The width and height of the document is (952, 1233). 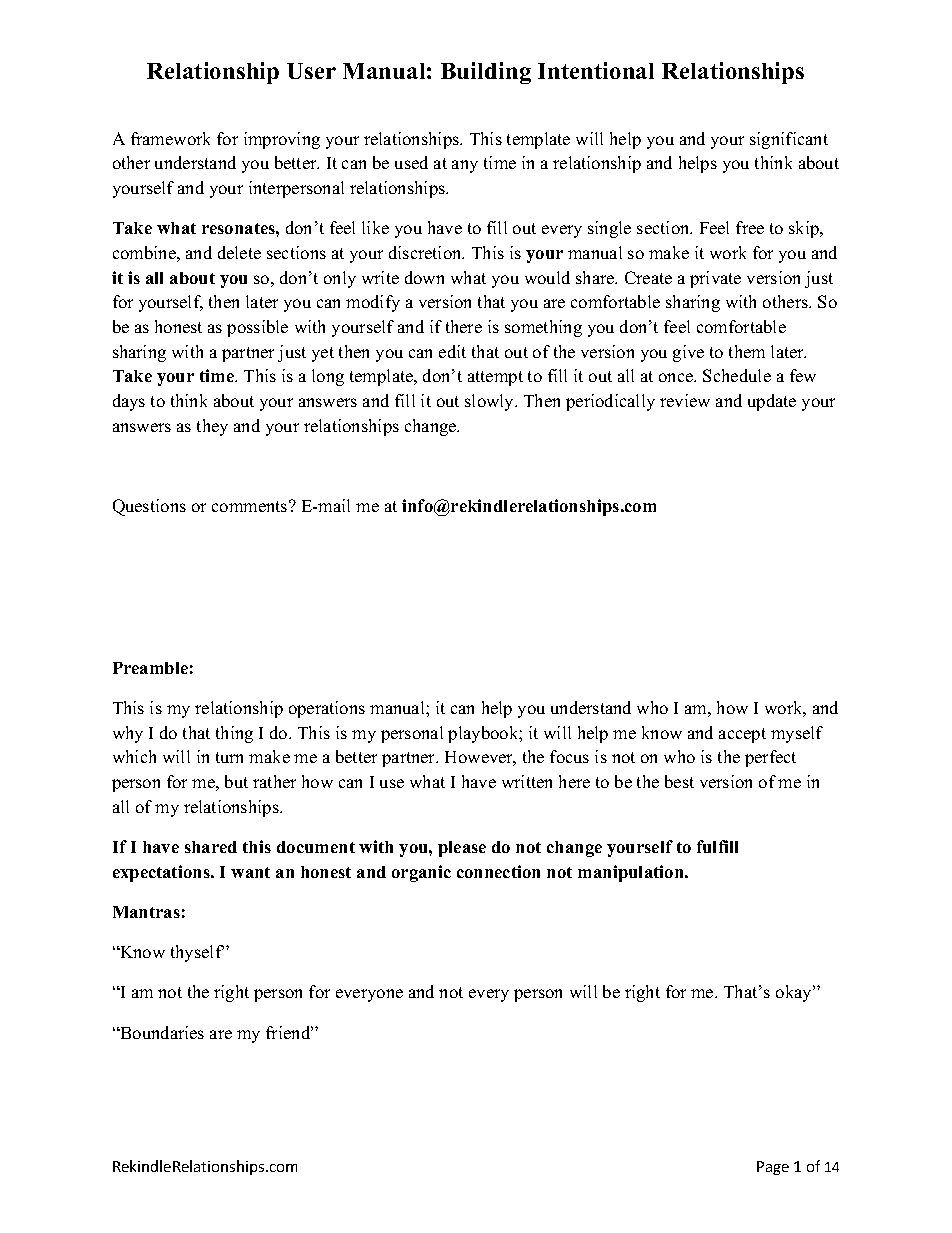 I want to click on thyself, so click(x=197, y=953).
